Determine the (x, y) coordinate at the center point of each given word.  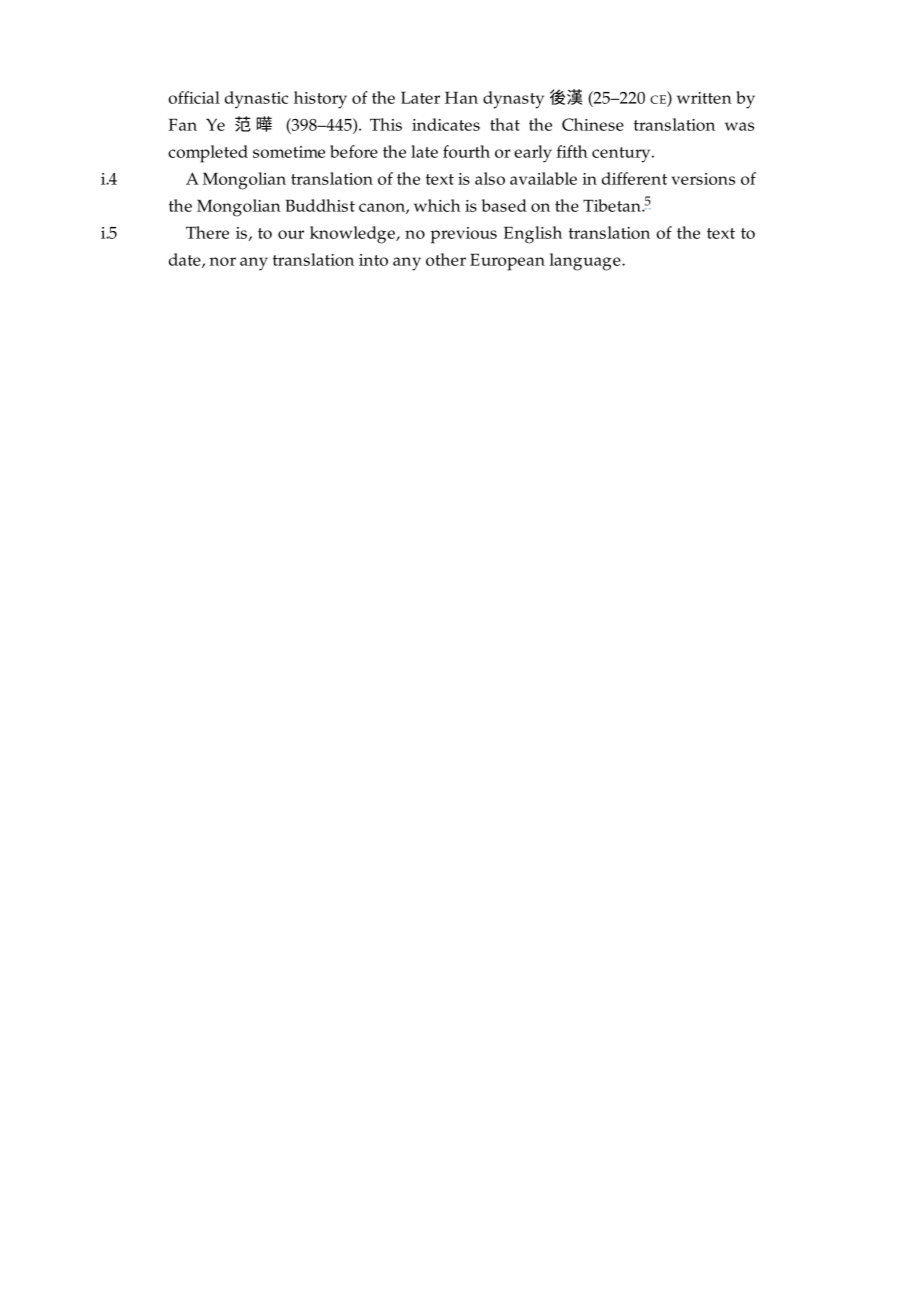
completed (208, 154)
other (446, 259)
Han (461, 97)
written (704, 98)
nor (222, 261)
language (586, 262)
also (490, 178)
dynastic (256, 100)
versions (703, 179)
